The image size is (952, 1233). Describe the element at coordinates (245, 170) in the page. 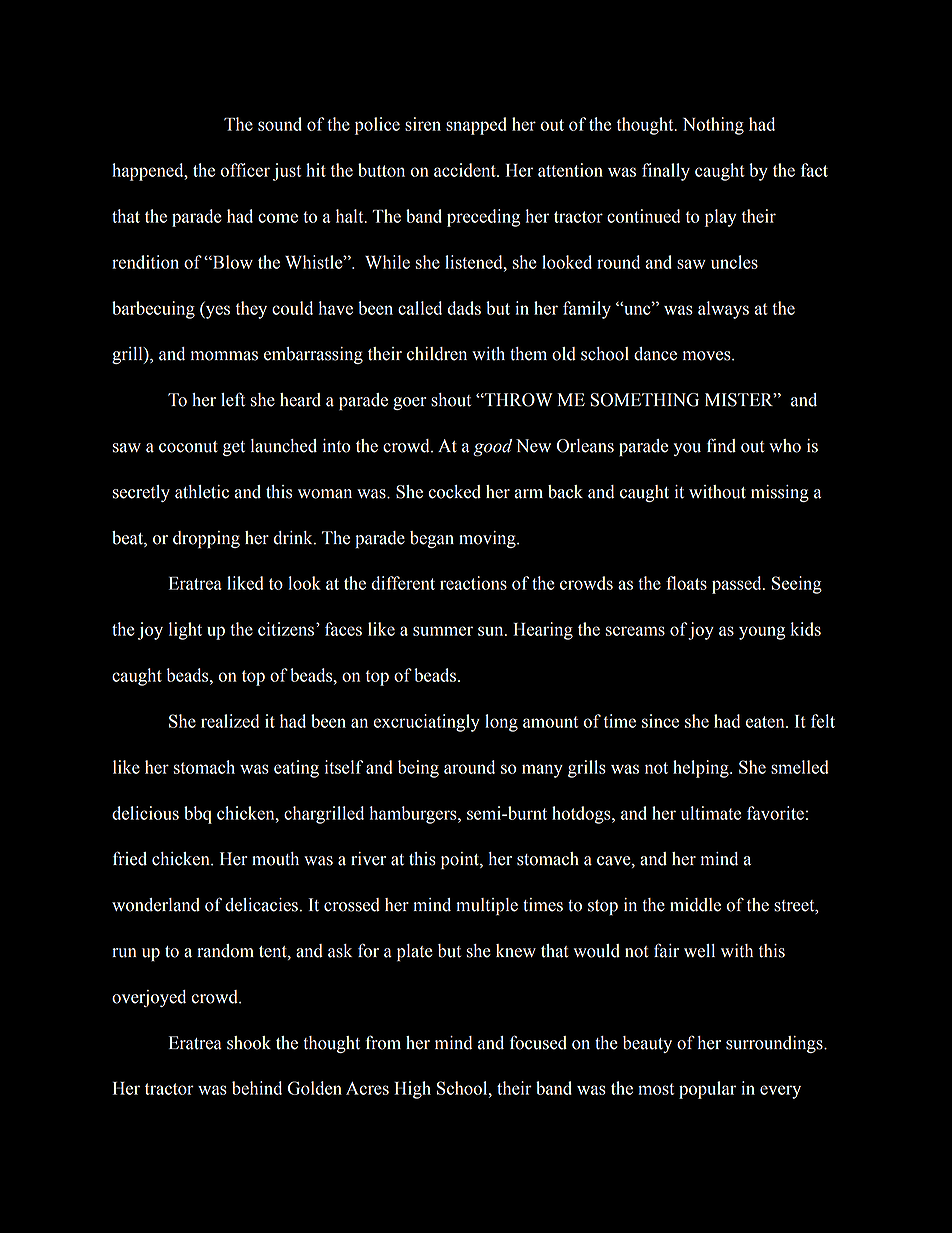

I see `officer` at that location.
